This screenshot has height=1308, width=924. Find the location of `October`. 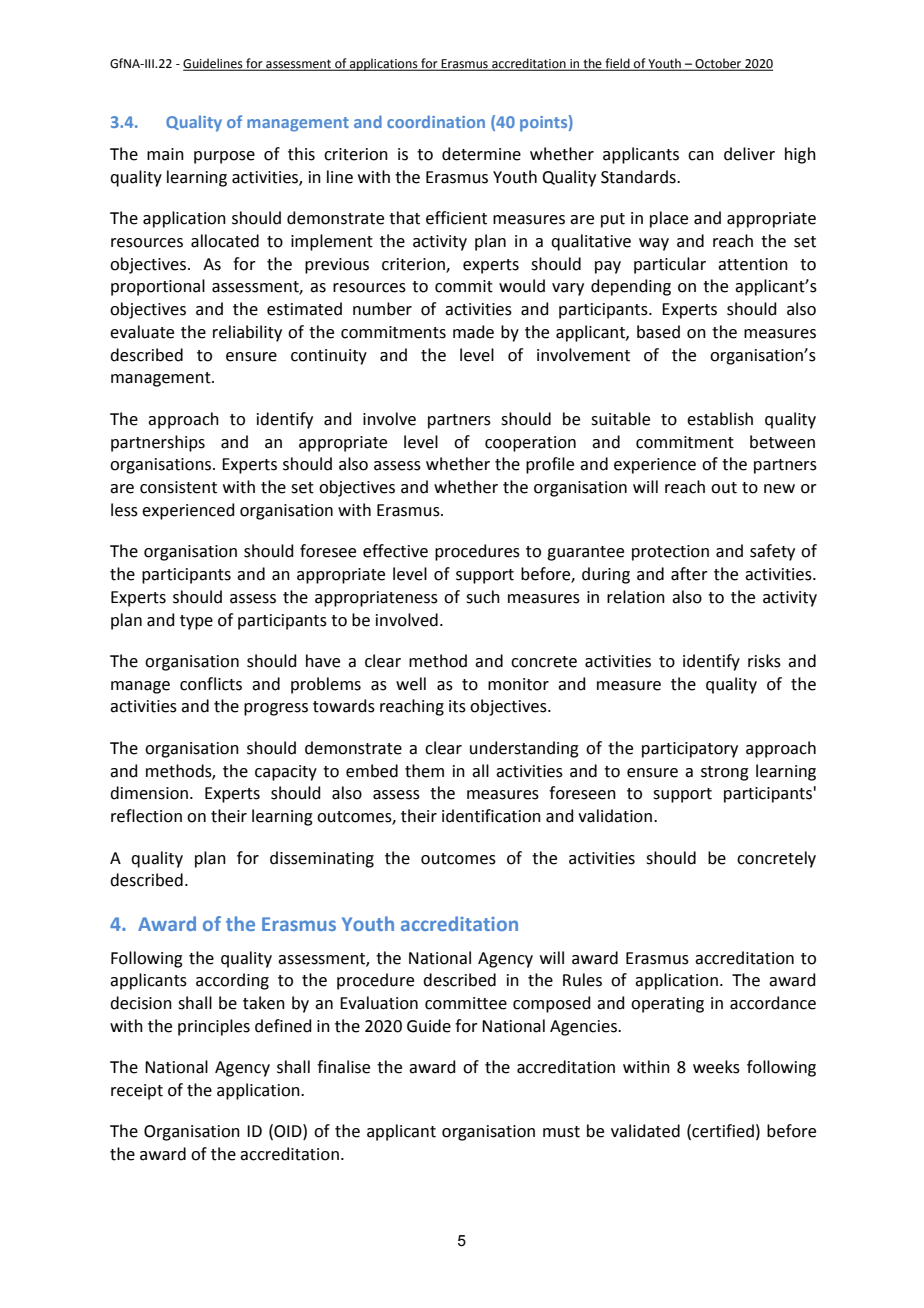

October is located at coordinates (719, 64).
